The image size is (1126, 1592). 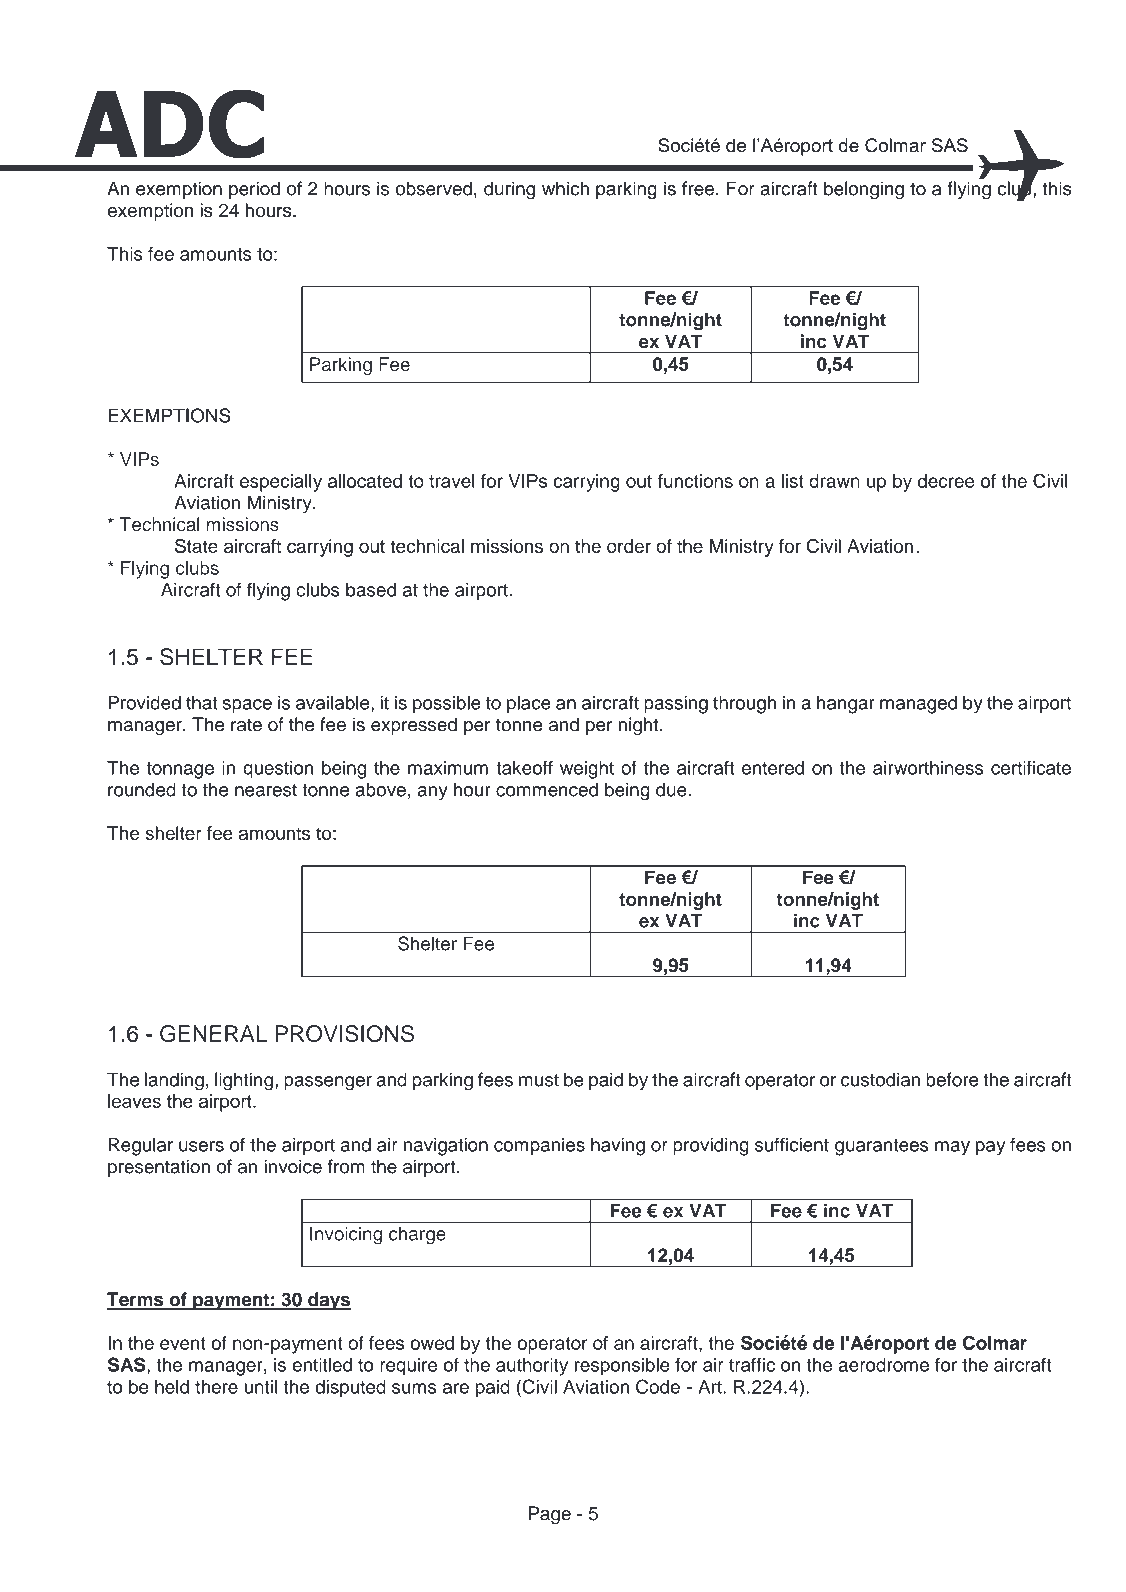 What do you see at coordinates (261, 1386) in the screenshot?
I see `until` at bounding box center [261, 1386].
